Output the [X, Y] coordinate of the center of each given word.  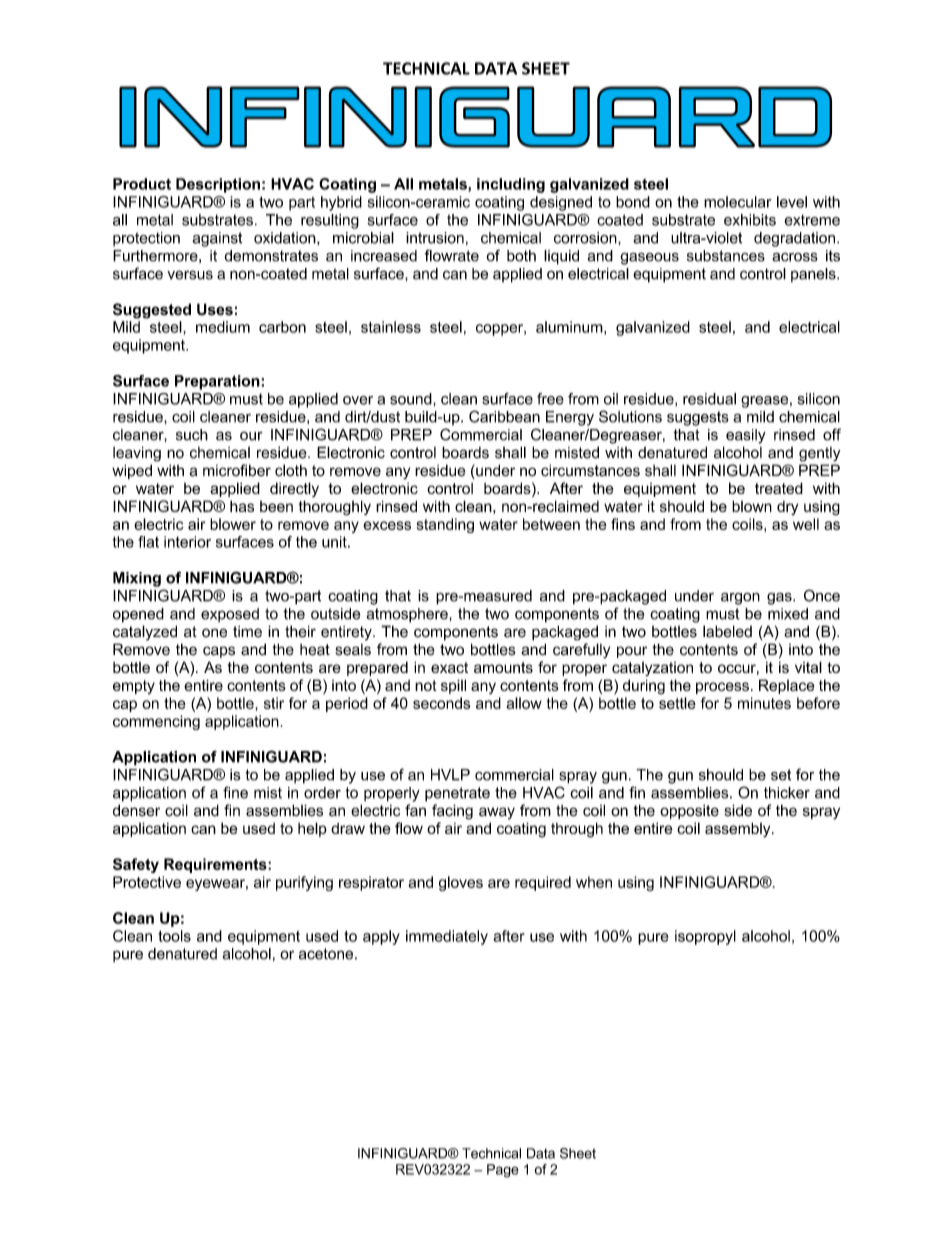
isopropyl [705, 937]
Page [503, 1171]
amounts [503, 667]
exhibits [750, 220]
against [217, 239]
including [511, 185]
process [722, 688]
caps [219, 652]
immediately [447, 937]
